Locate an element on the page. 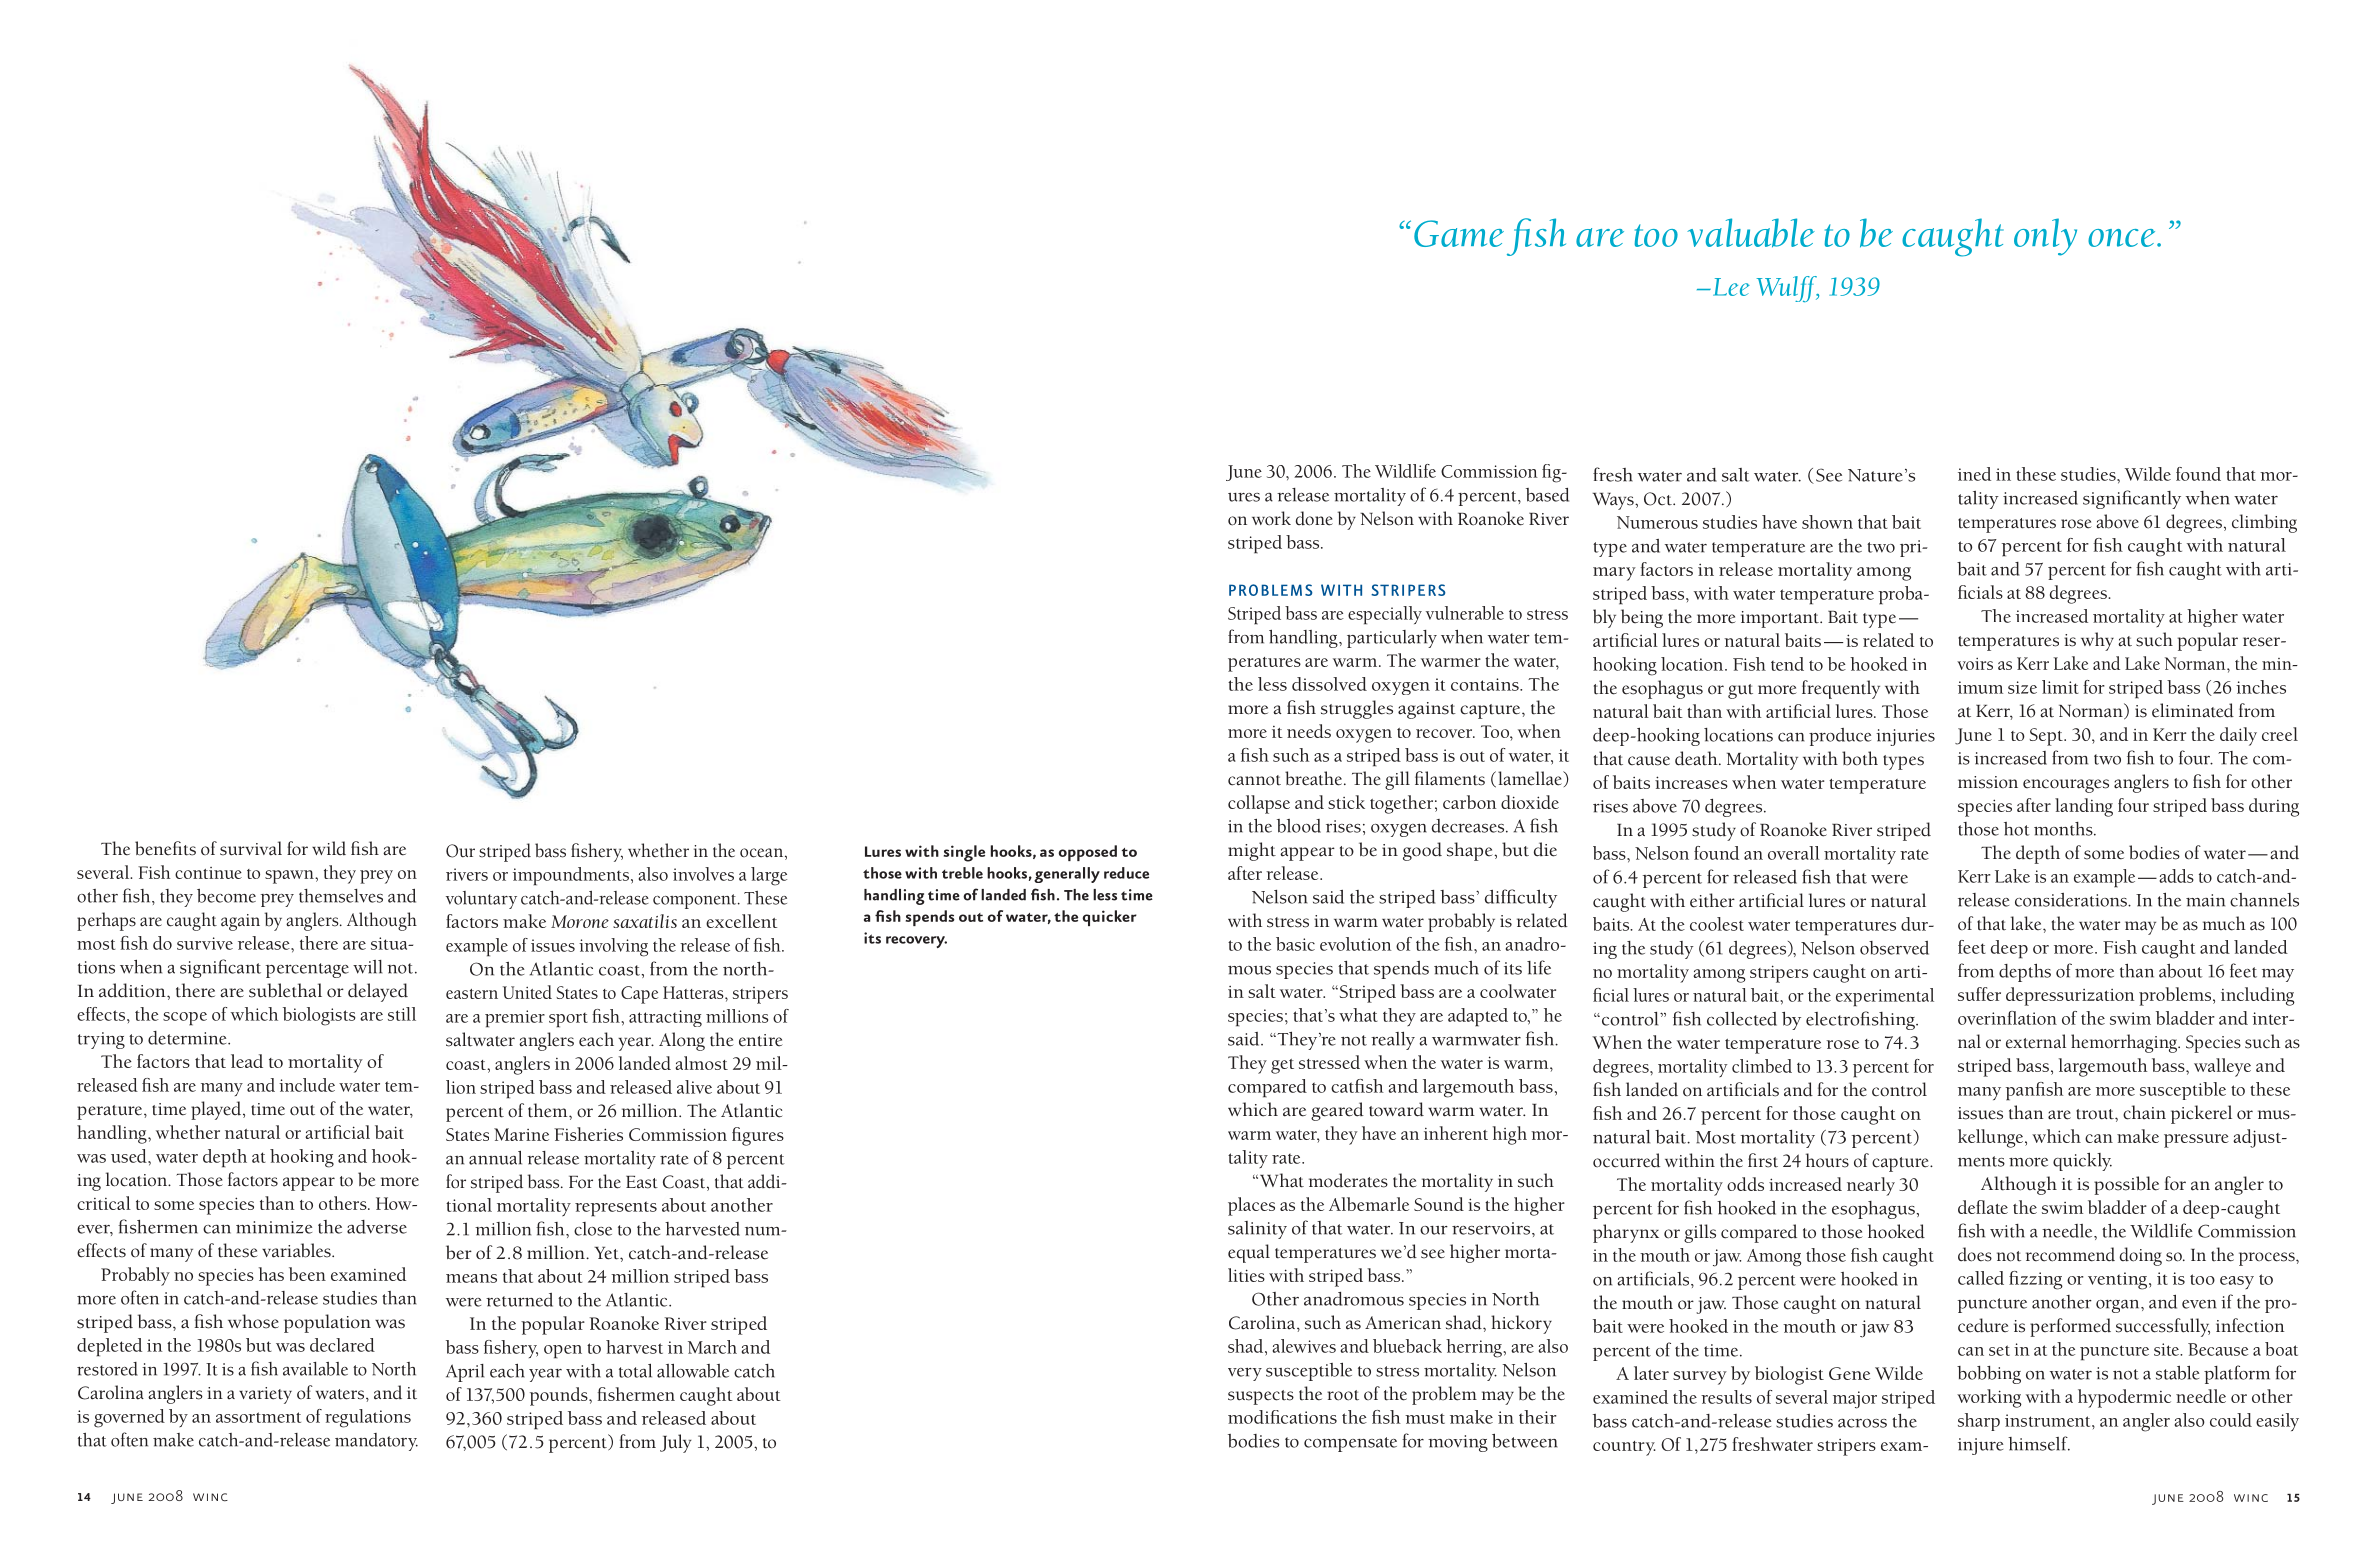 The height and width of the image is (1543, 2377). dissolved is located at coordinates (1329, 684).
